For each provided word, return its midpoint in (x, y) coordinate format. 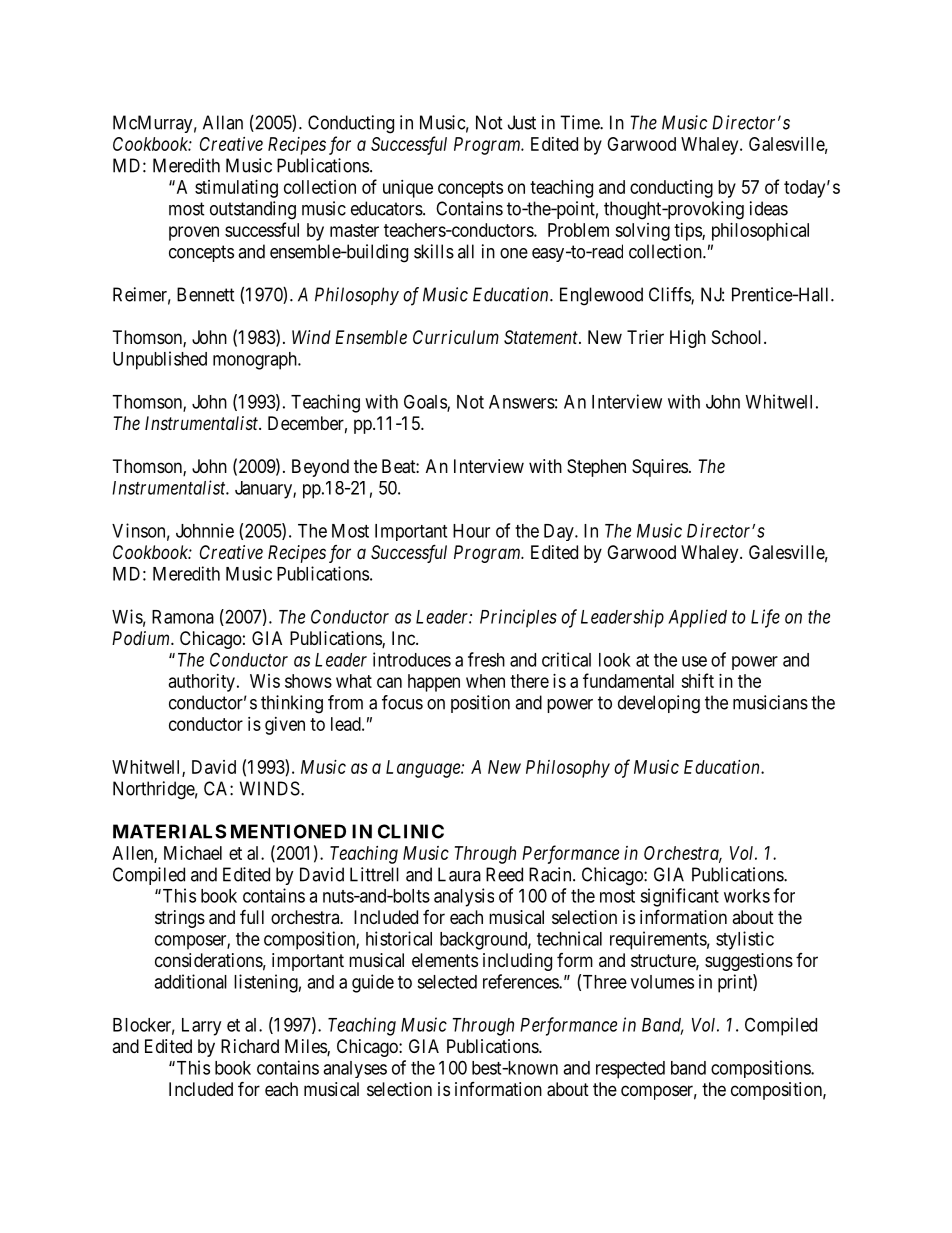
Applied (697, 618)
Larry (201, 1027)
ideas (769, 208)
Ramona (183, 617)
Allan (223, 122)
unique (408, 189)
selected (447, 982)
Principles (518, 618)
